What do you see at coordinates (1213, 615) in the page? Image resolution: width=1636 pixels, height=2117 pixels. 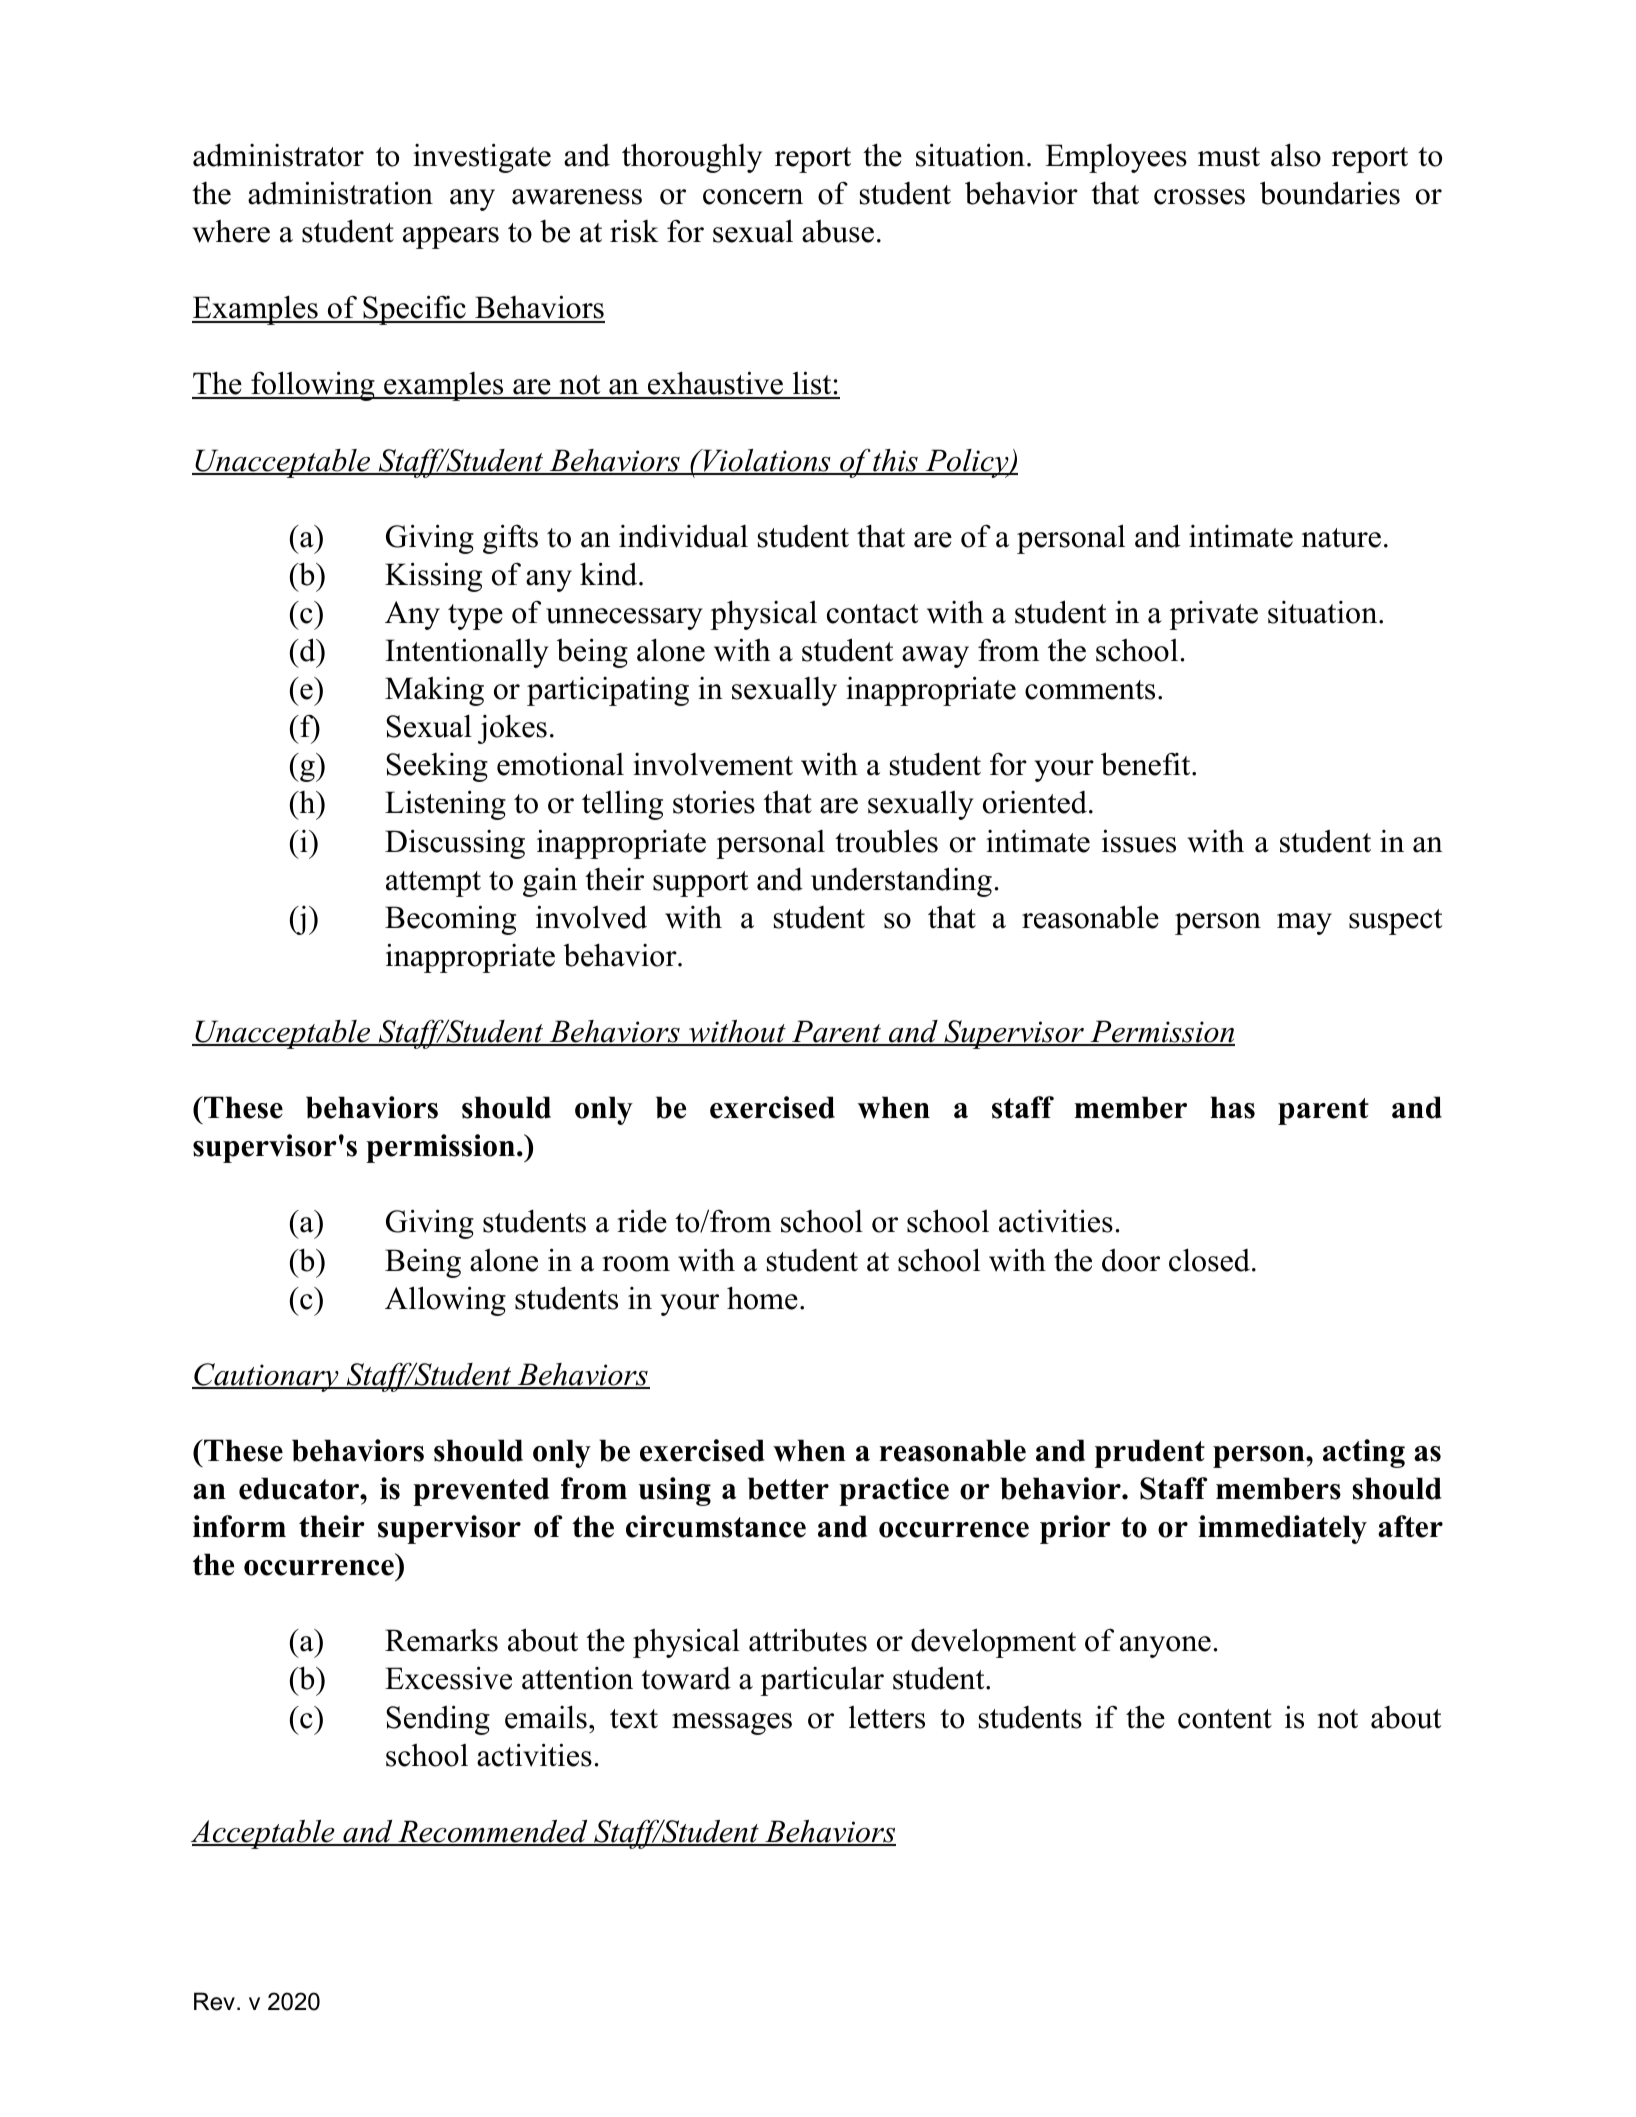 I see `private` at bounding box center [1213, 615].
